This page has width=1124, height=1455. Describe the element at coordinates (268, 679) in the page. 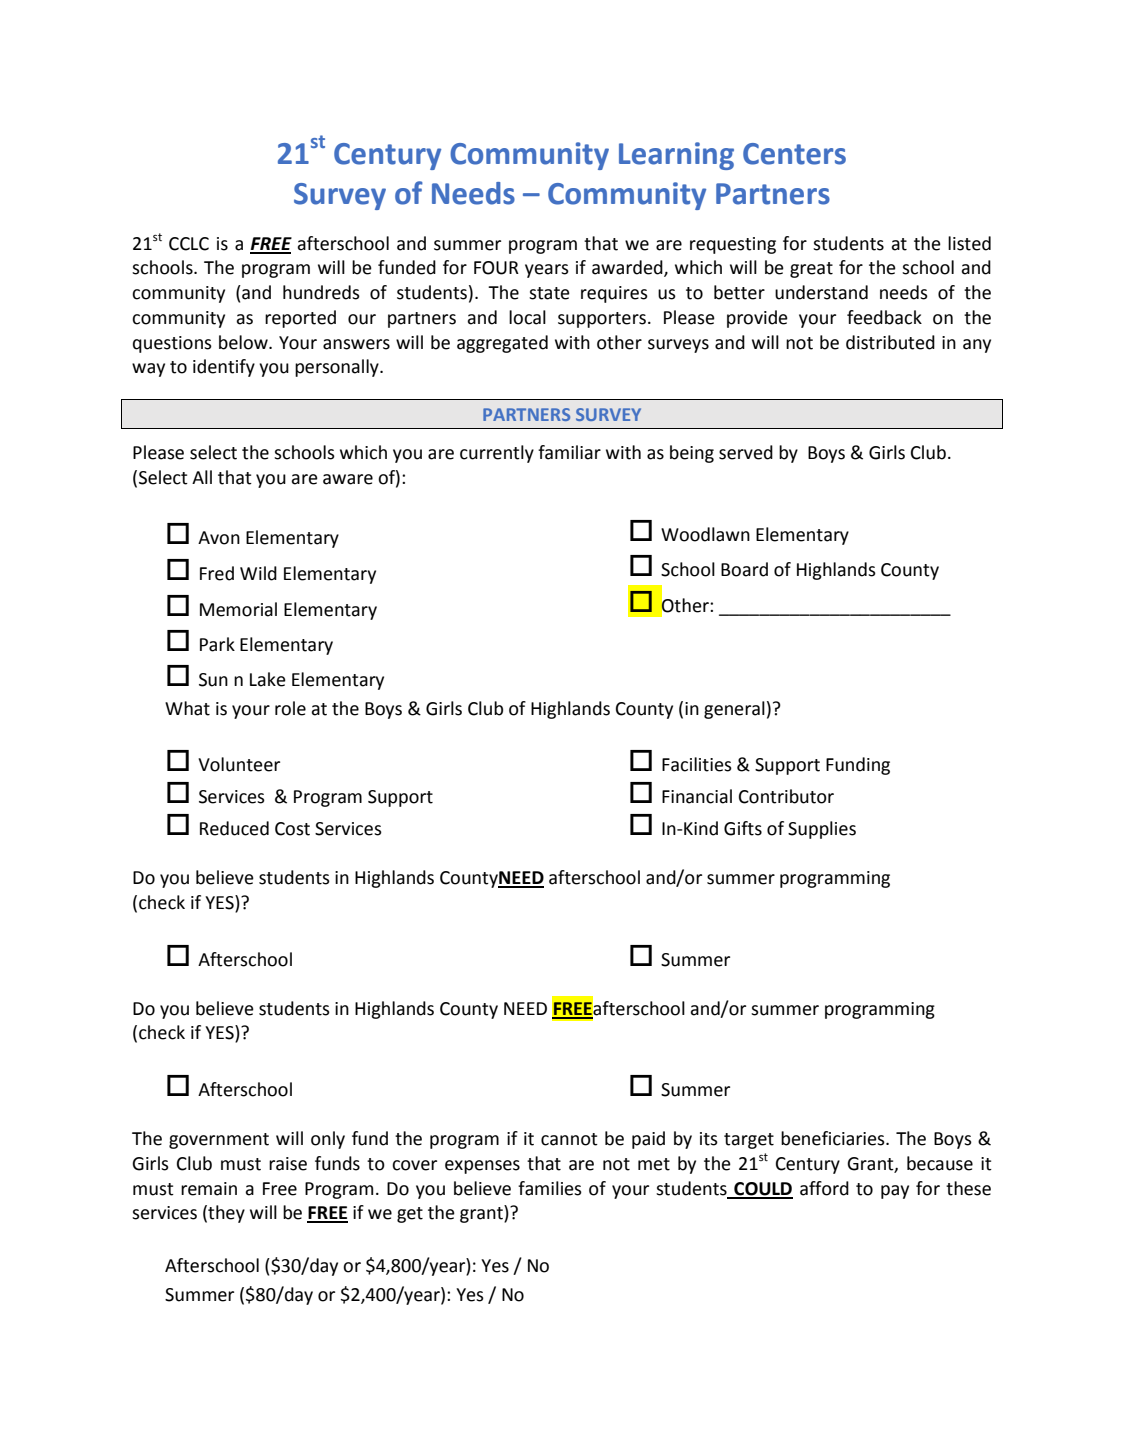

I see `Lake` at that location.
